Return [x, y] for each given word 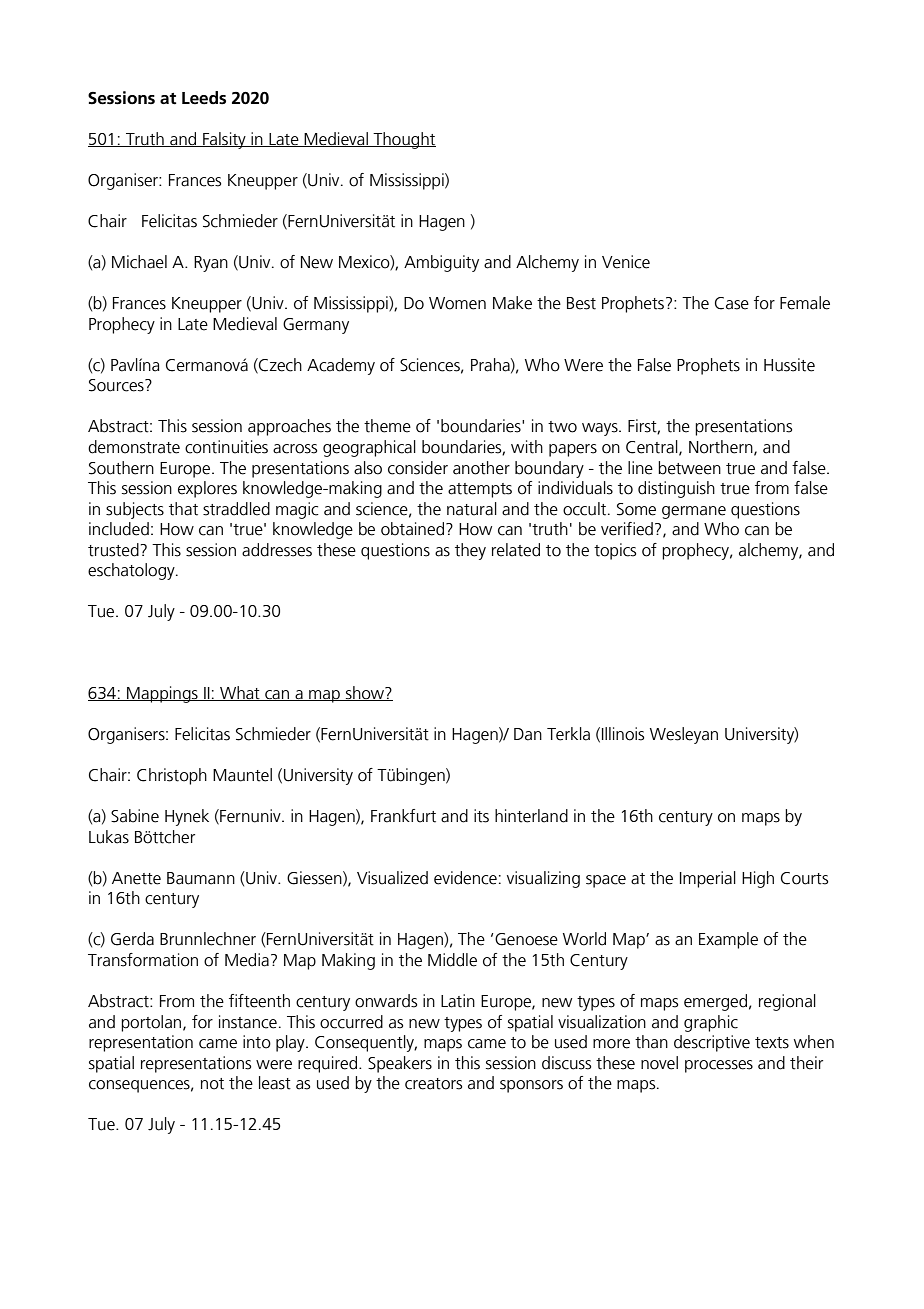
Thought [404, 140]
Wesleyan [684, 735]
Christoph [172, 776]
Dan [528, 734]
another [481, 468]
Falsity [224, 140]
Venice [626, 262]
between [689, 468]
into [257, 1042]
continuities [226, 447]
